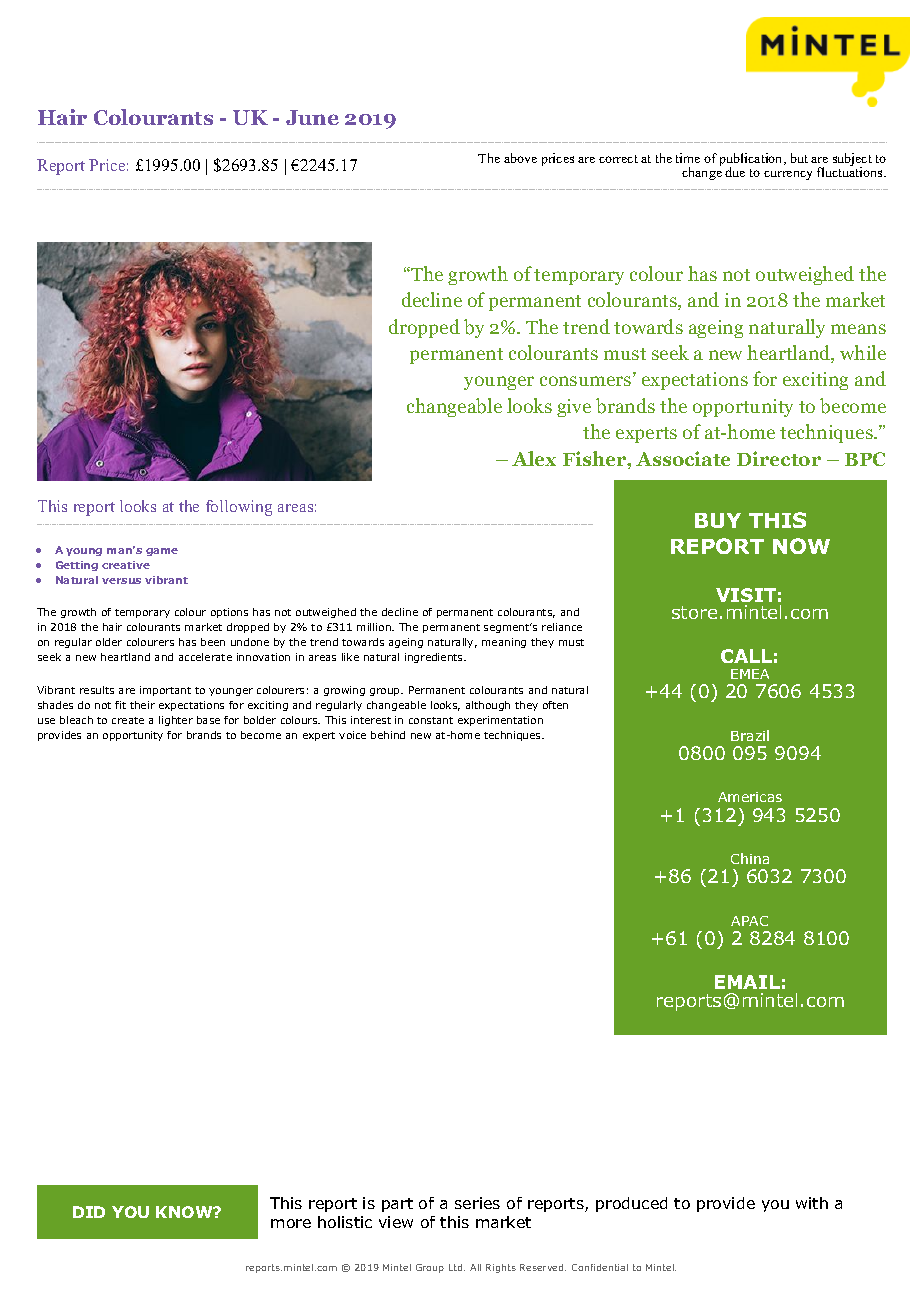 This screenshot has height=1308, width=924. What do you see at coordinates (388, 735) in the screenshot?
I see `behind` at bounding box center [388, 735].
